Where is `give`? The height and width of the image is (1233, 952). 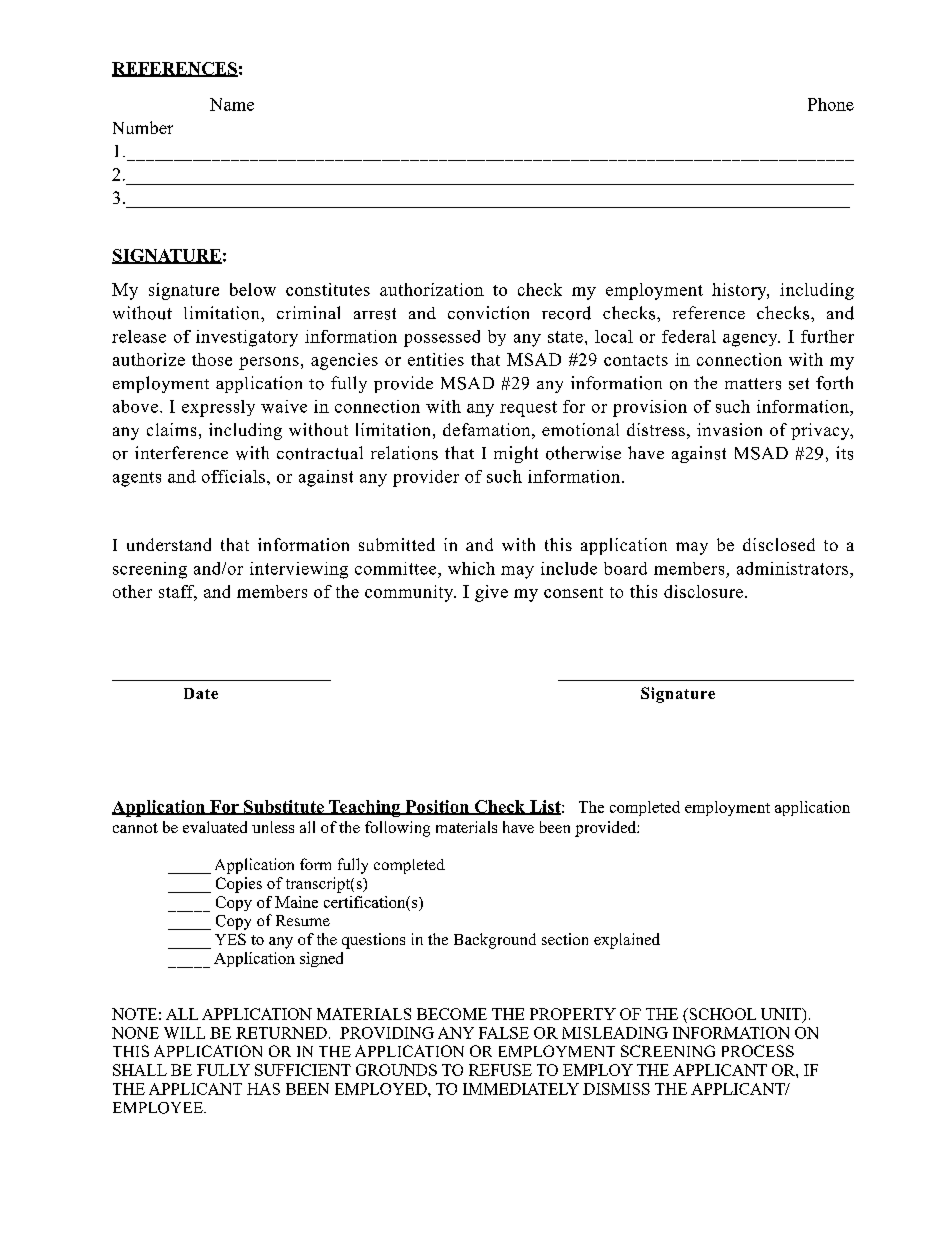 give is located at coordinates (491, 593).
